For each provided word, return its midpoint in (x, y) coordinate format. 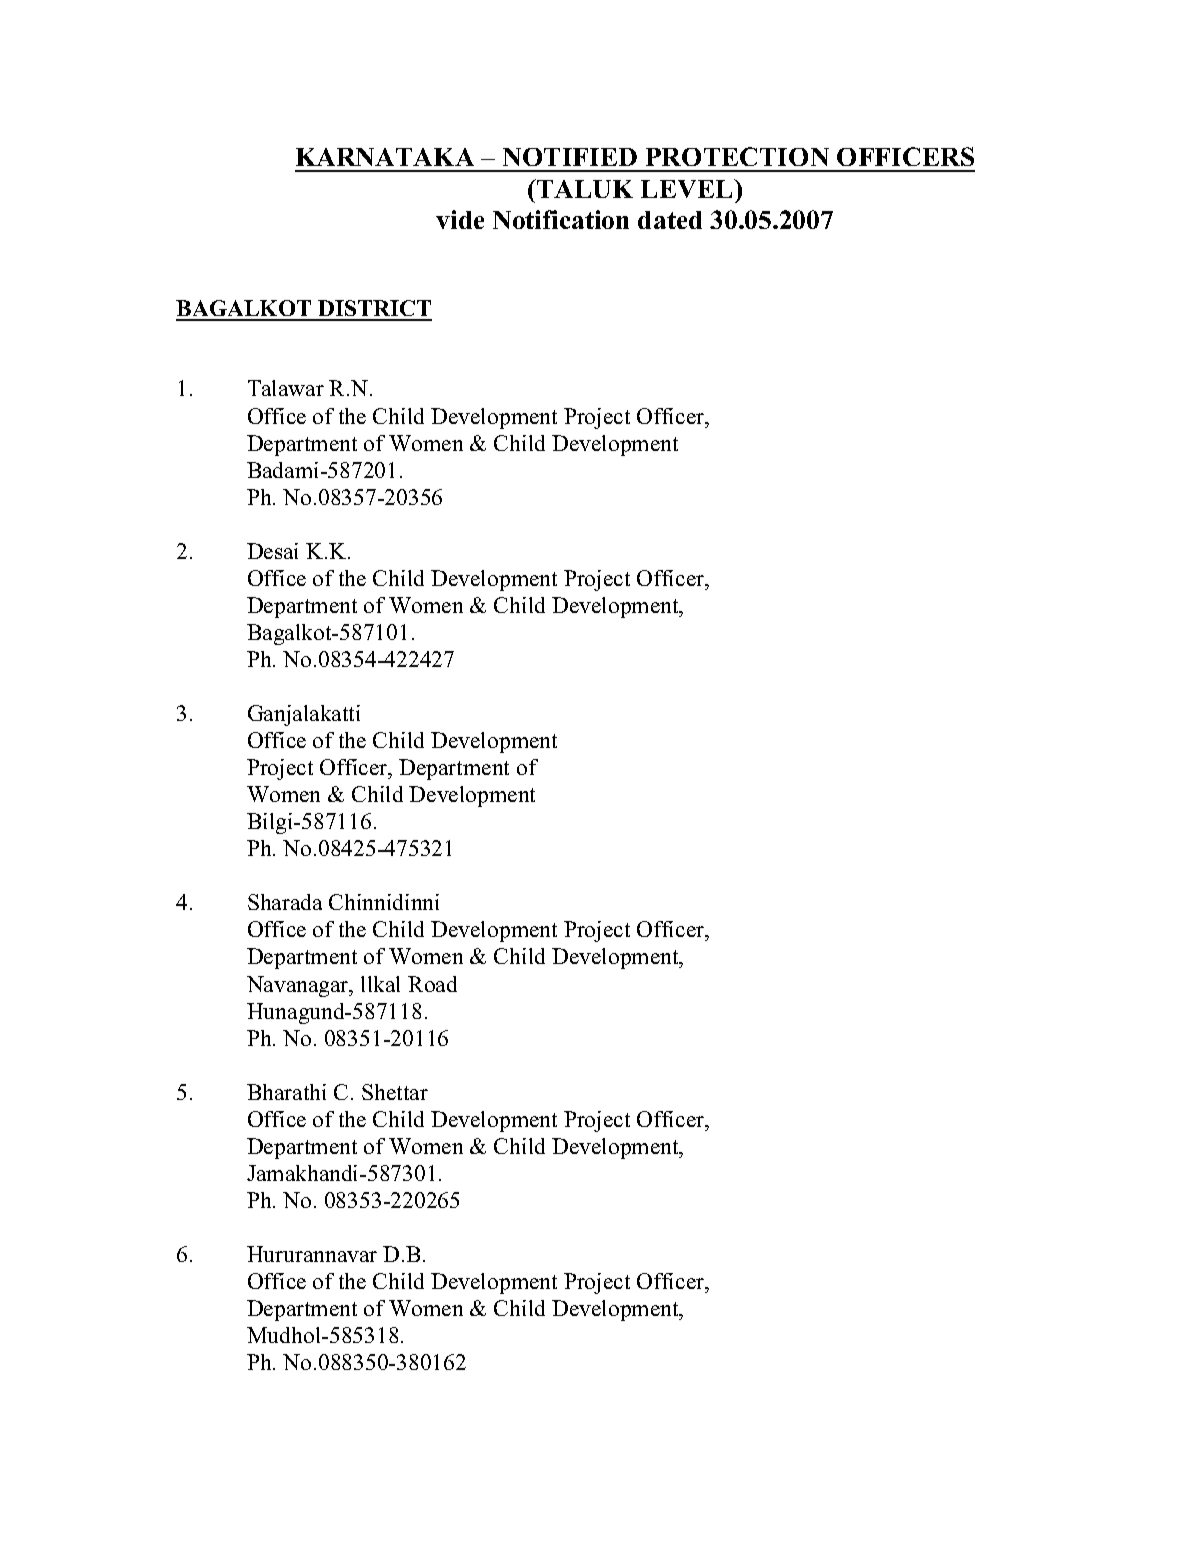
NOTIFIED (570, 157)
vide (460, 219)
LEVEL (688, 188)
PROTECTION (737, 156)
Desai (272, 551)
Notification (561, 219)
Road (432, 984)
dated (670, 220)
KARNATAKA (385, 157)
